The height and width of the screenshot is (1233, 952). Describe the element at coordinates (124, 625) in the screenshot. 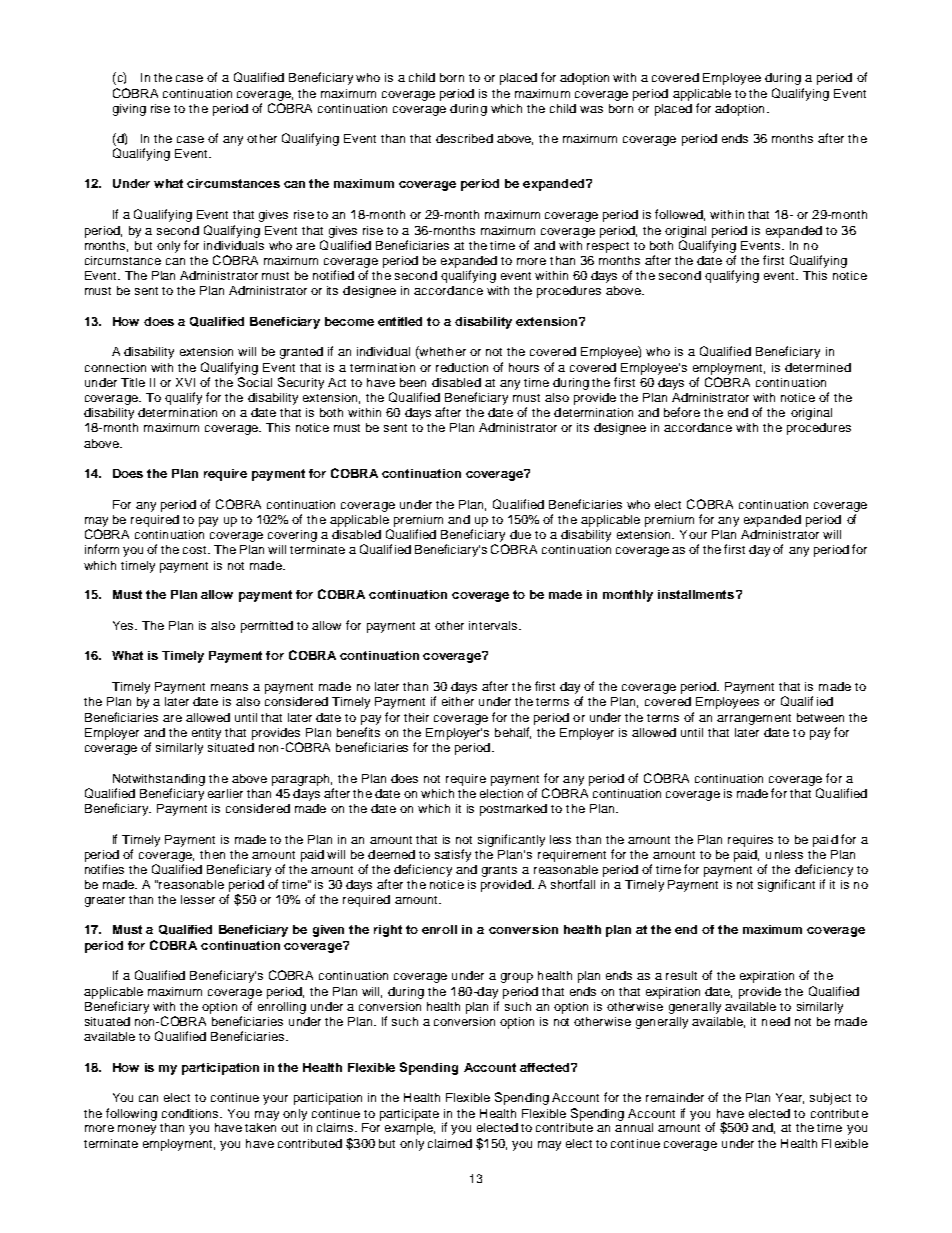

I see `Yes` at that location.
